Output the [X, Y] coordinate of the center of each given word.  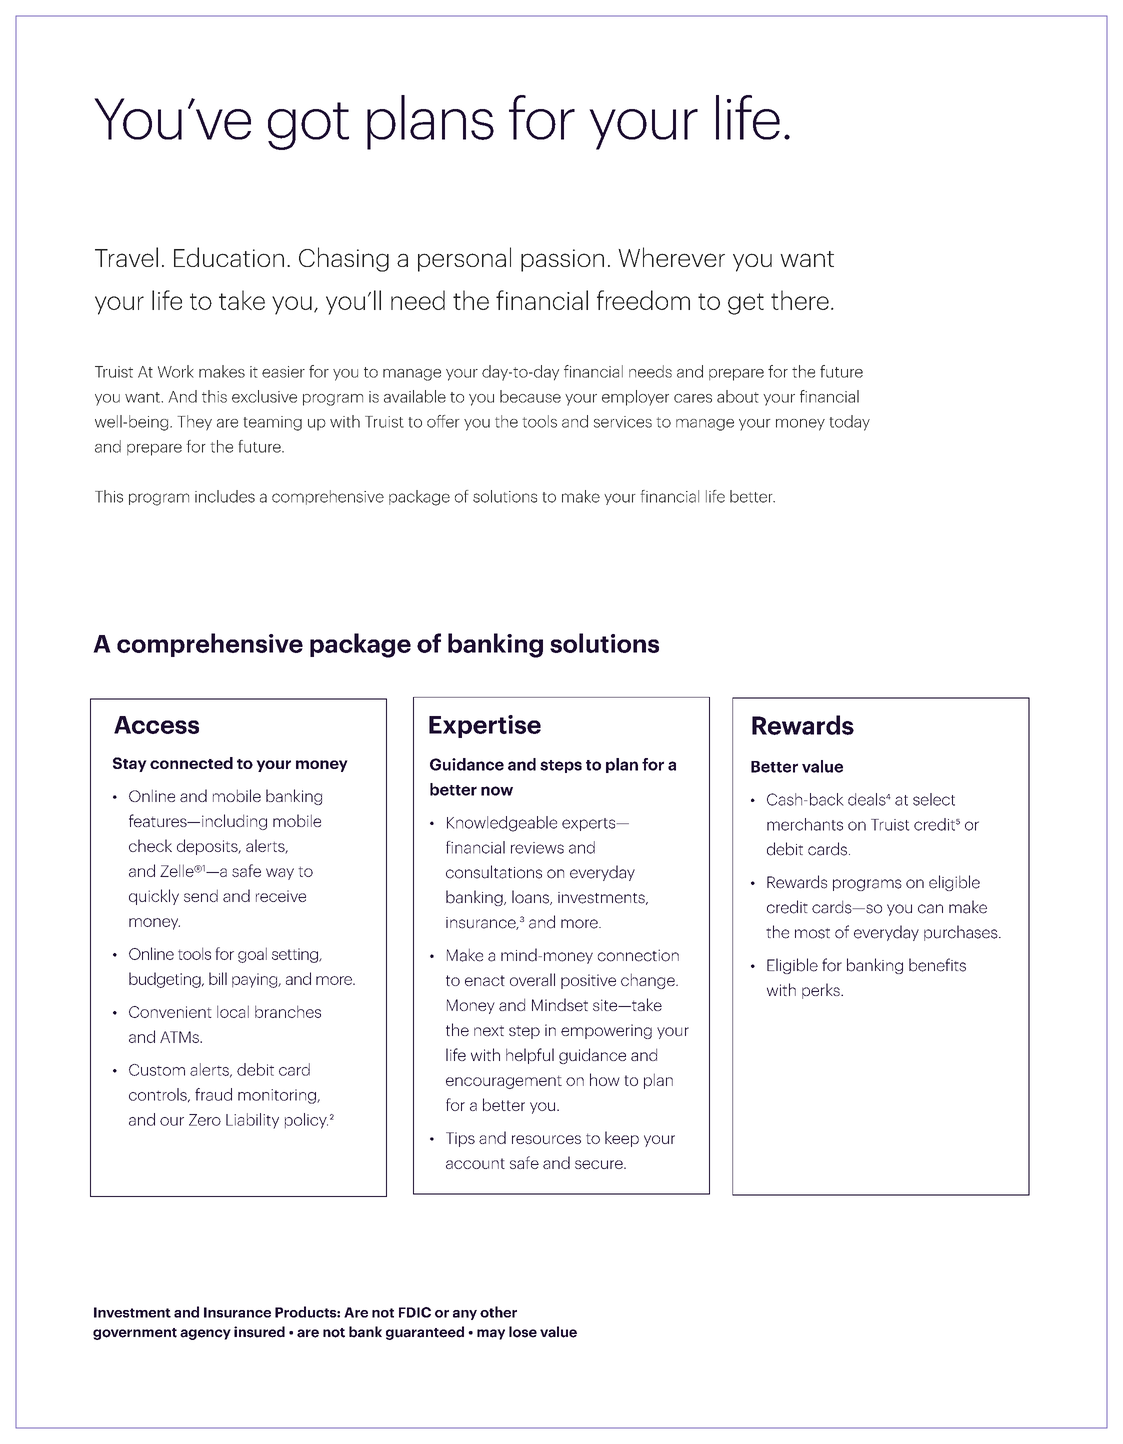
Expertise [485, 726]
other [498, 1312]
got [308, 126]
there [800, 300]
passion [562, 260]
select [934, 799]
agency [205, 1334]
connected [191, 763]
